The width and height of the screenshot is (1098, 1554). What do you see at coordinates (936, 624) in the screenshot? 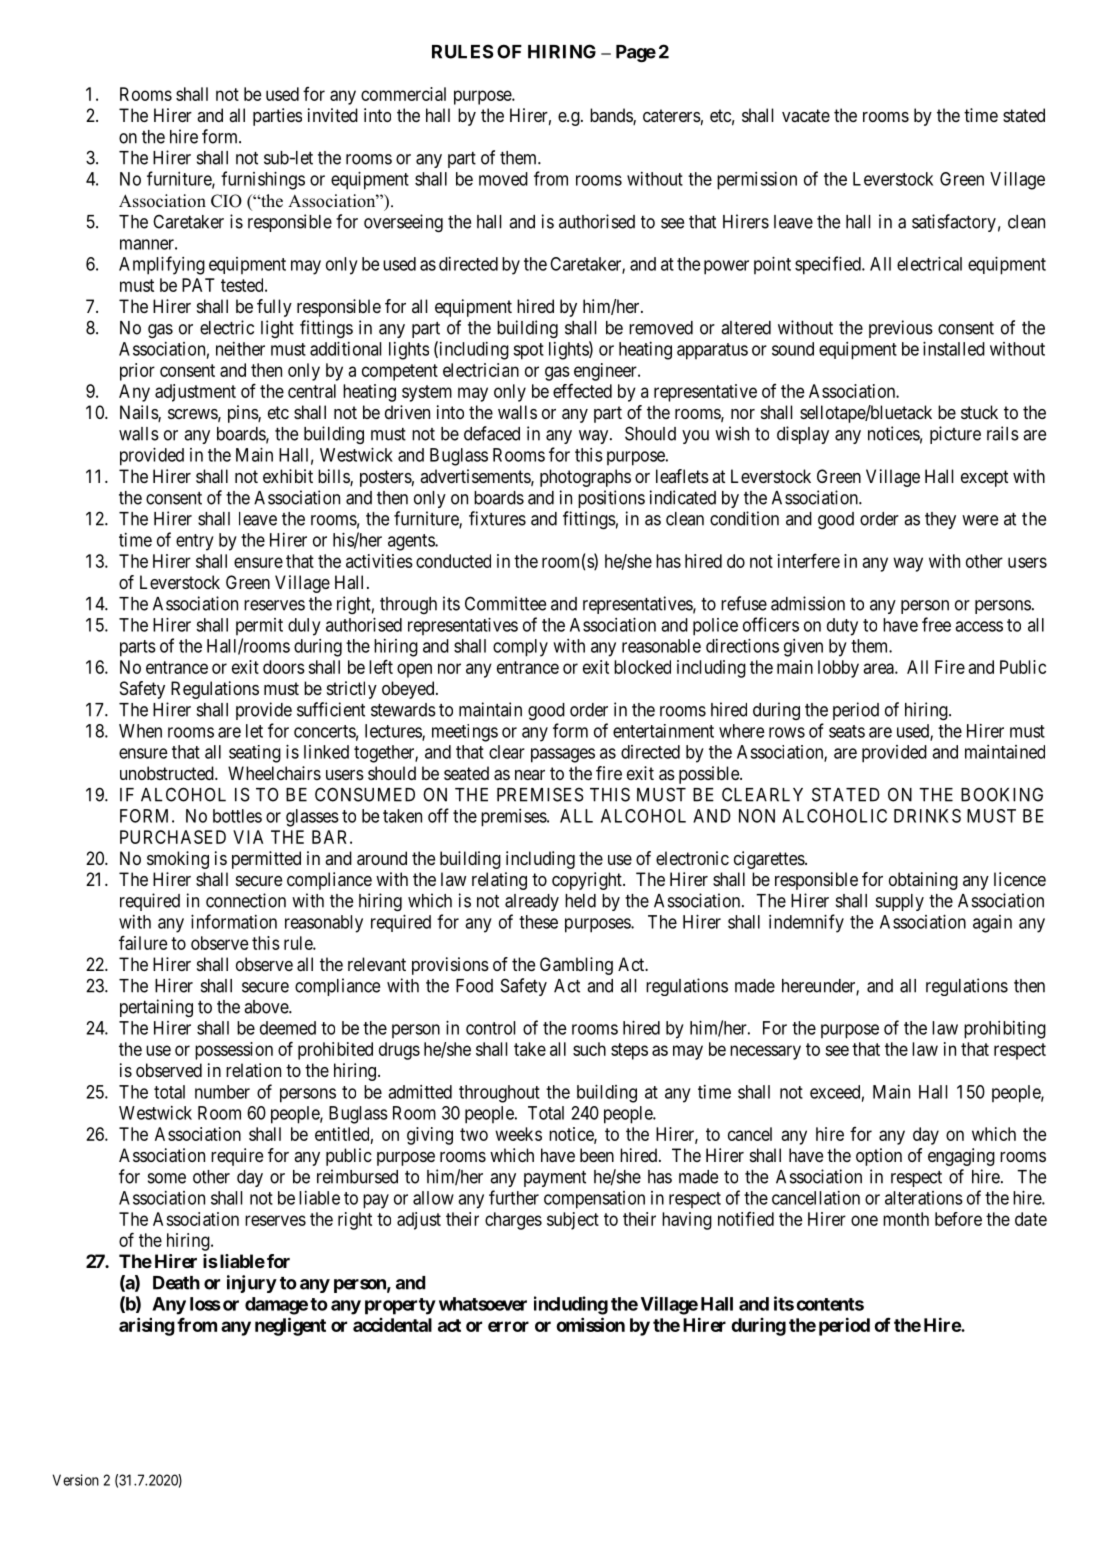
I see `free` at bounding box center [936, 624].
